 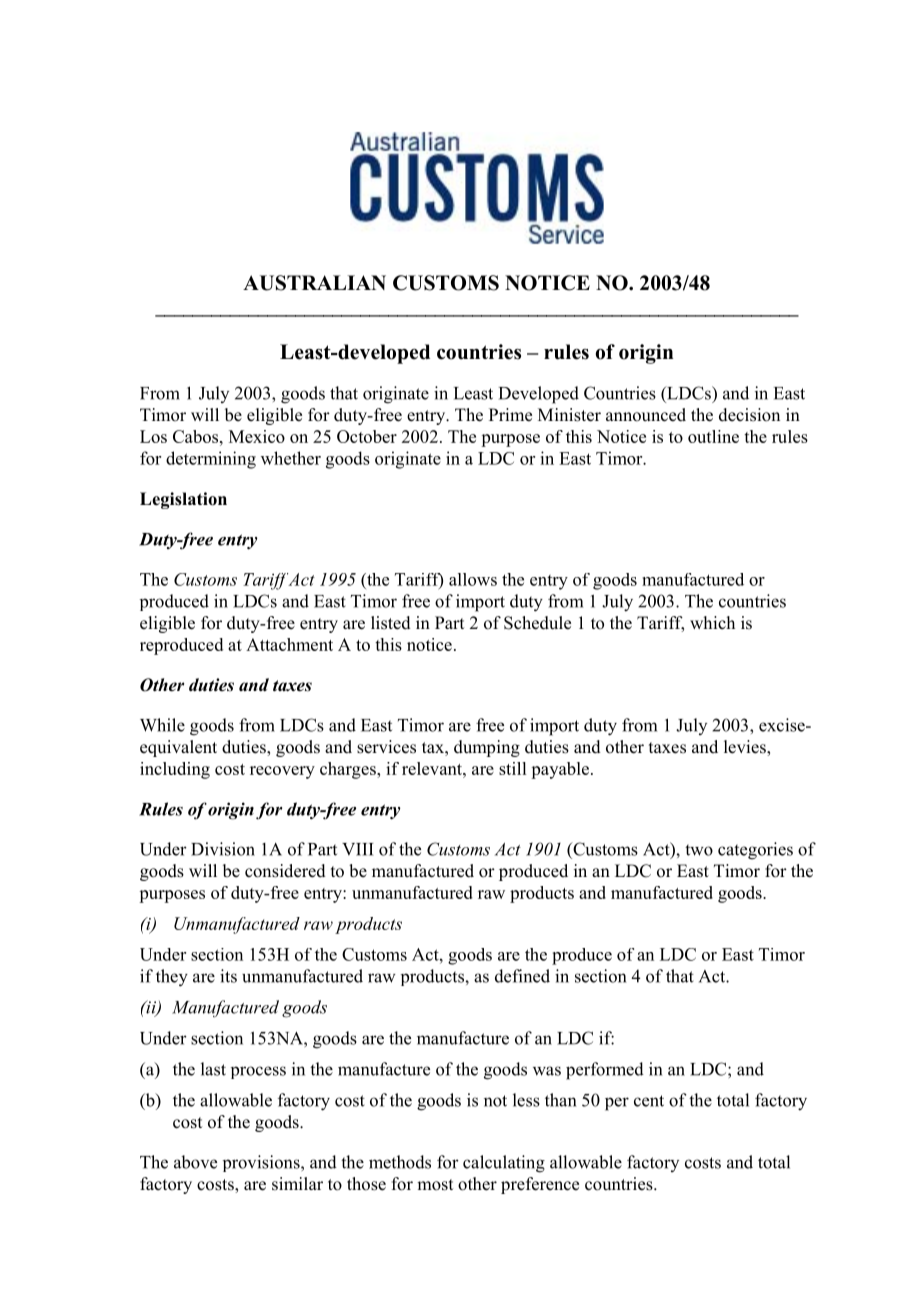 What do you see at coordinates (358, 849) in the screenshot?
I see `VIII` at bounding box center [358, 849].
